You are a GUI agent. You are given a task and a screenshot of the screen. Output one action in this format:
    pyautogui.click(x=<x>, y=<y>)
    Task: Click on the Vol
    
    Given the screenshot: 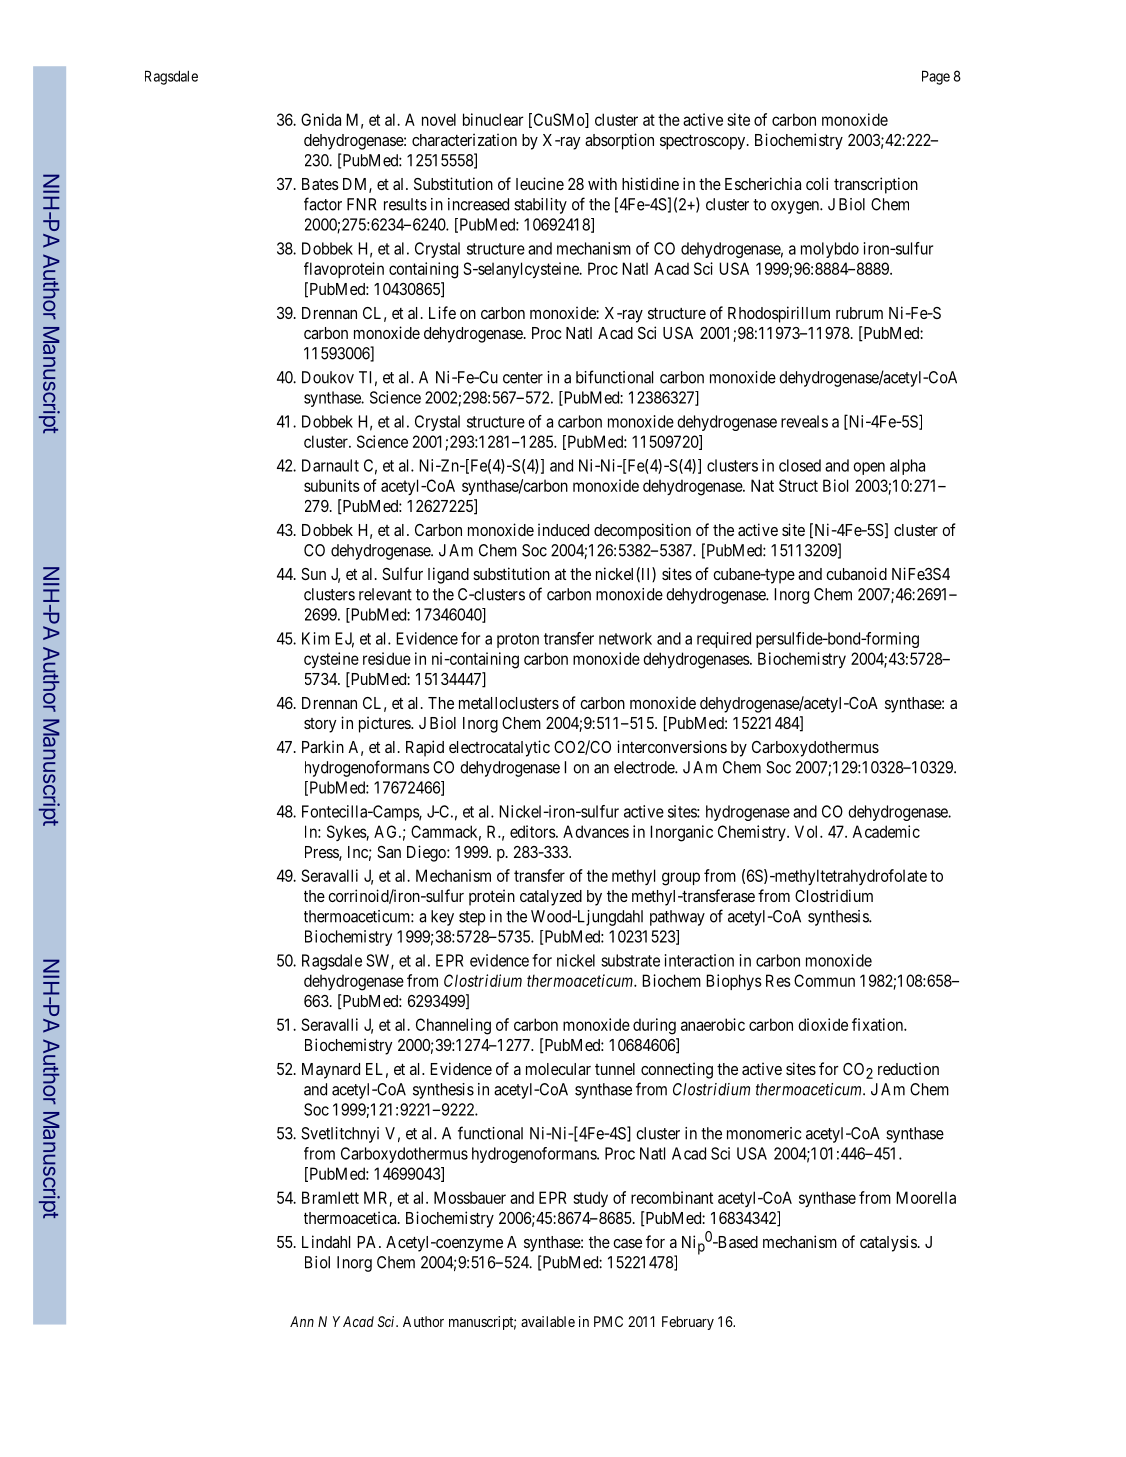 What is the action you would take?
    pyautogui.click(x=808, y=831)
